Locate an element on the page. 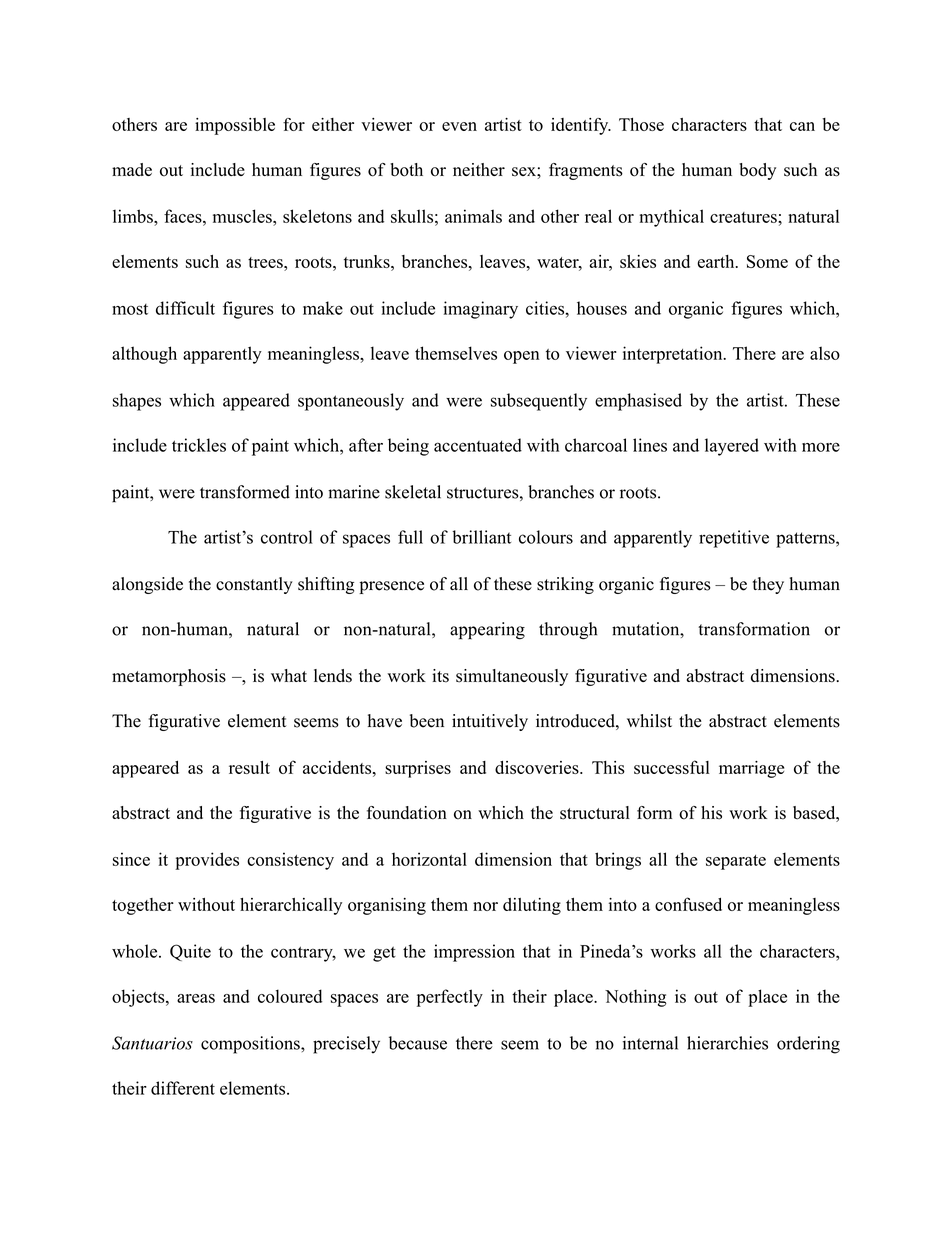  provides is located at coordinates (207, 861).
